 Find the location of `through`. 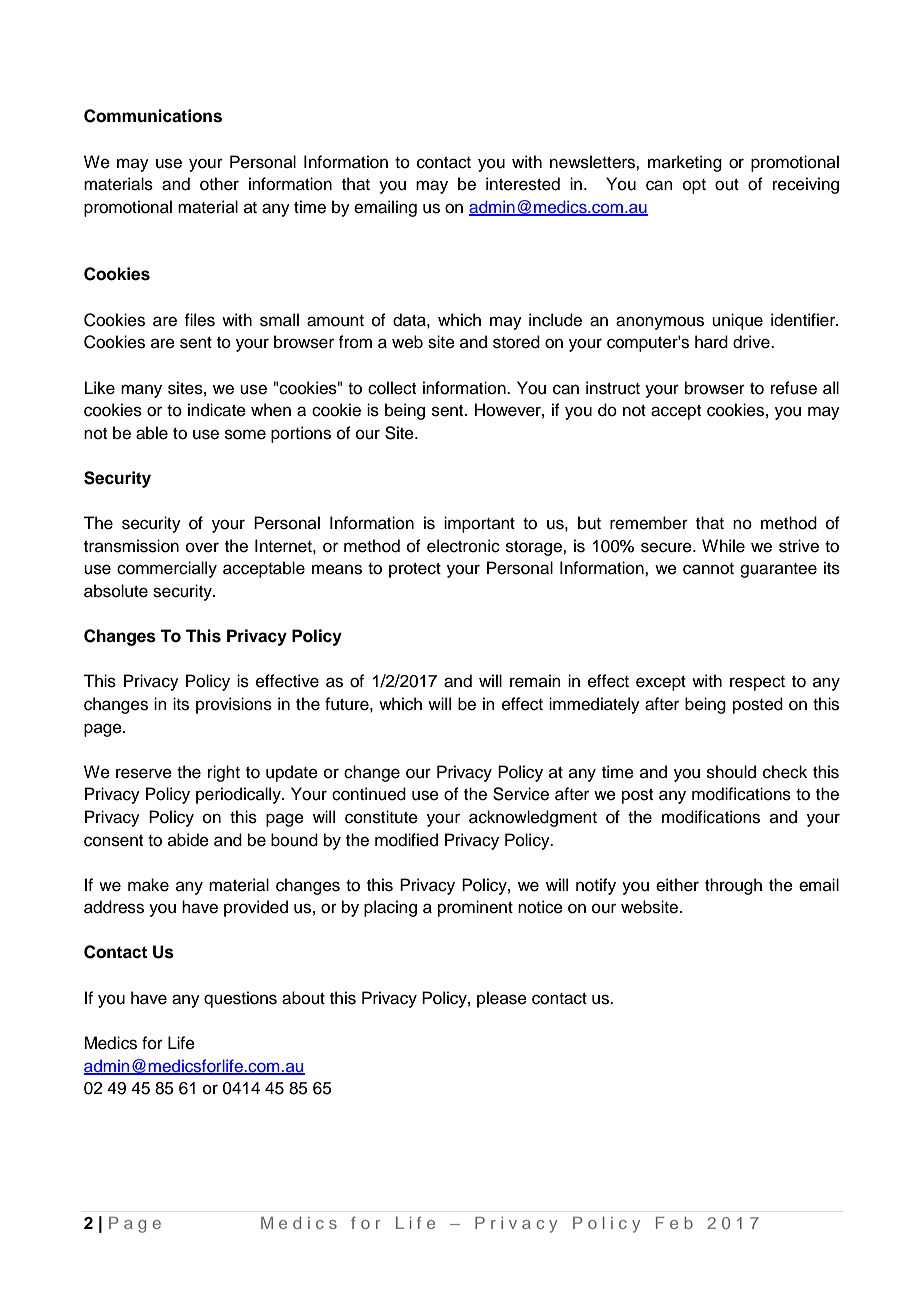

through is located at coordinates (733, 886).
